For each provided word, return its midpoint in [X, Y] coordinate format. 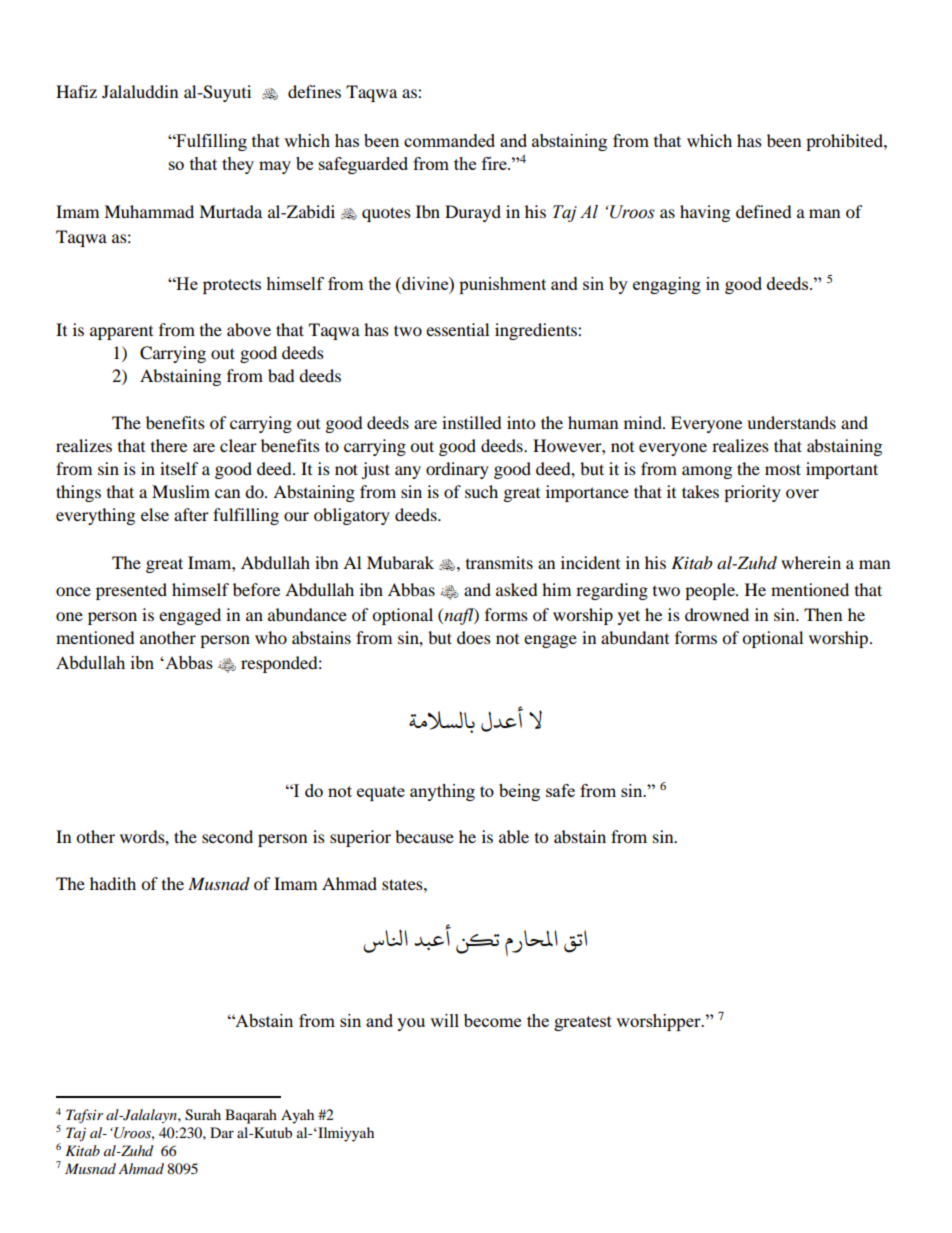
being [519, 792]
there [169, 445]
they [238, 165]
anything [442, 792]
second [227, 836]
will [444, 1020]
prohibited [845, 142]
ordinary [457, 470]
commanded [449, 140]
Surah [203, 1115]
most [783, 469]
